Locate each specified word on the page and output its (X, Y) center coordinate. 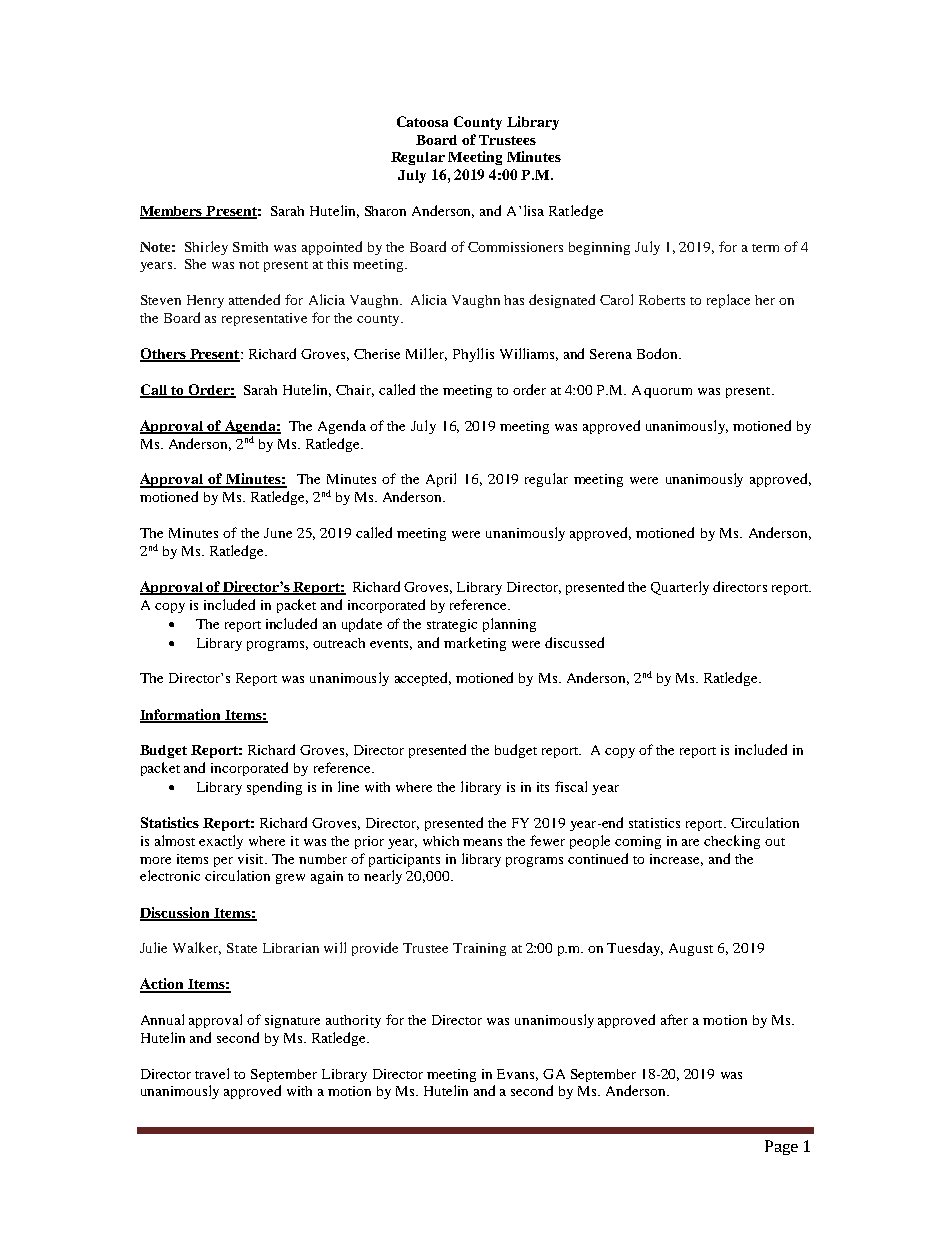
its (543, 787)
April (441, 480)
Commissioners (515, 247)
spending (274, 788)
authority (353, 1021)
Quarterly (680, 588)
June (278, 533)
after (674, 1019)
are (690, 842)
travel (212, 1073)
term (765, 248)
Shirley (206, 248)
